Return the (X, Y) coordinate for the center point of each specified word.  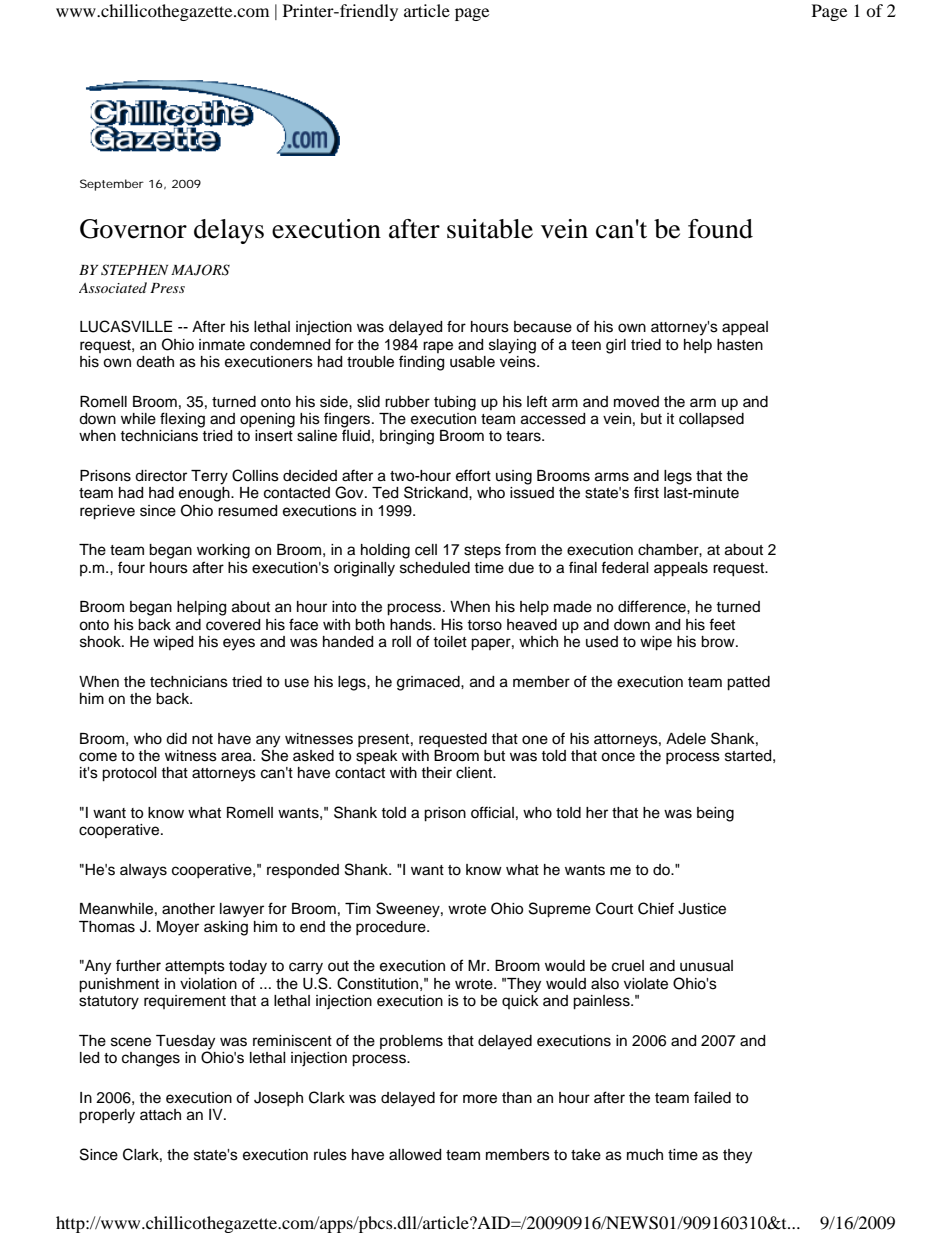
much (645, 1155)
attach (160, 1115)
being (715, 814)
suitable (490, 229)
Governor (133, 229)
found (720, 229)
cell (426, 550)
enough (205, 494)
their (436, 773)
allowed (415, 1155)
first (646, 492)
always (143, 871)
